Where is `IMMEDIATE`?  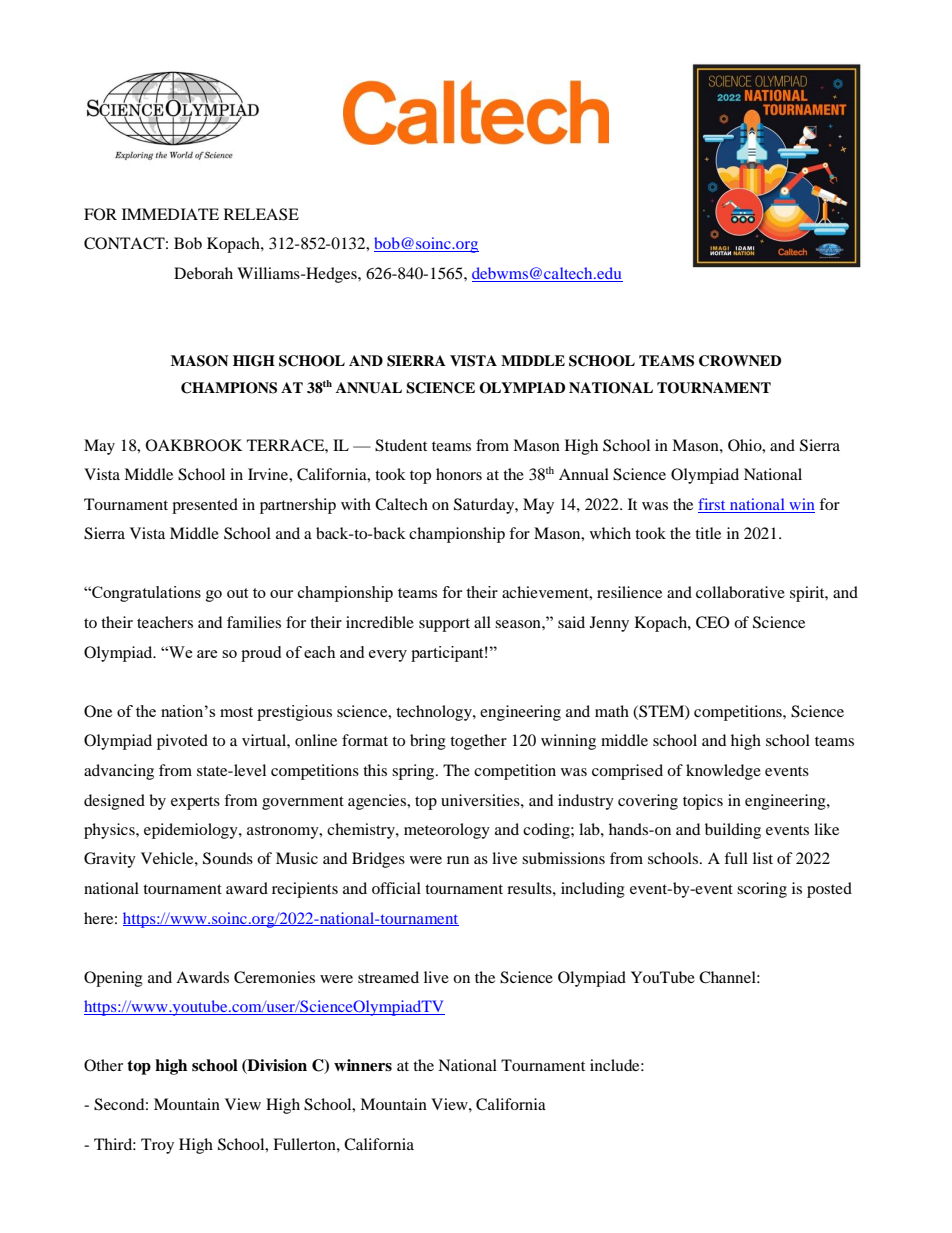 IMMEDIATE is located at coordinates (170, 214).
